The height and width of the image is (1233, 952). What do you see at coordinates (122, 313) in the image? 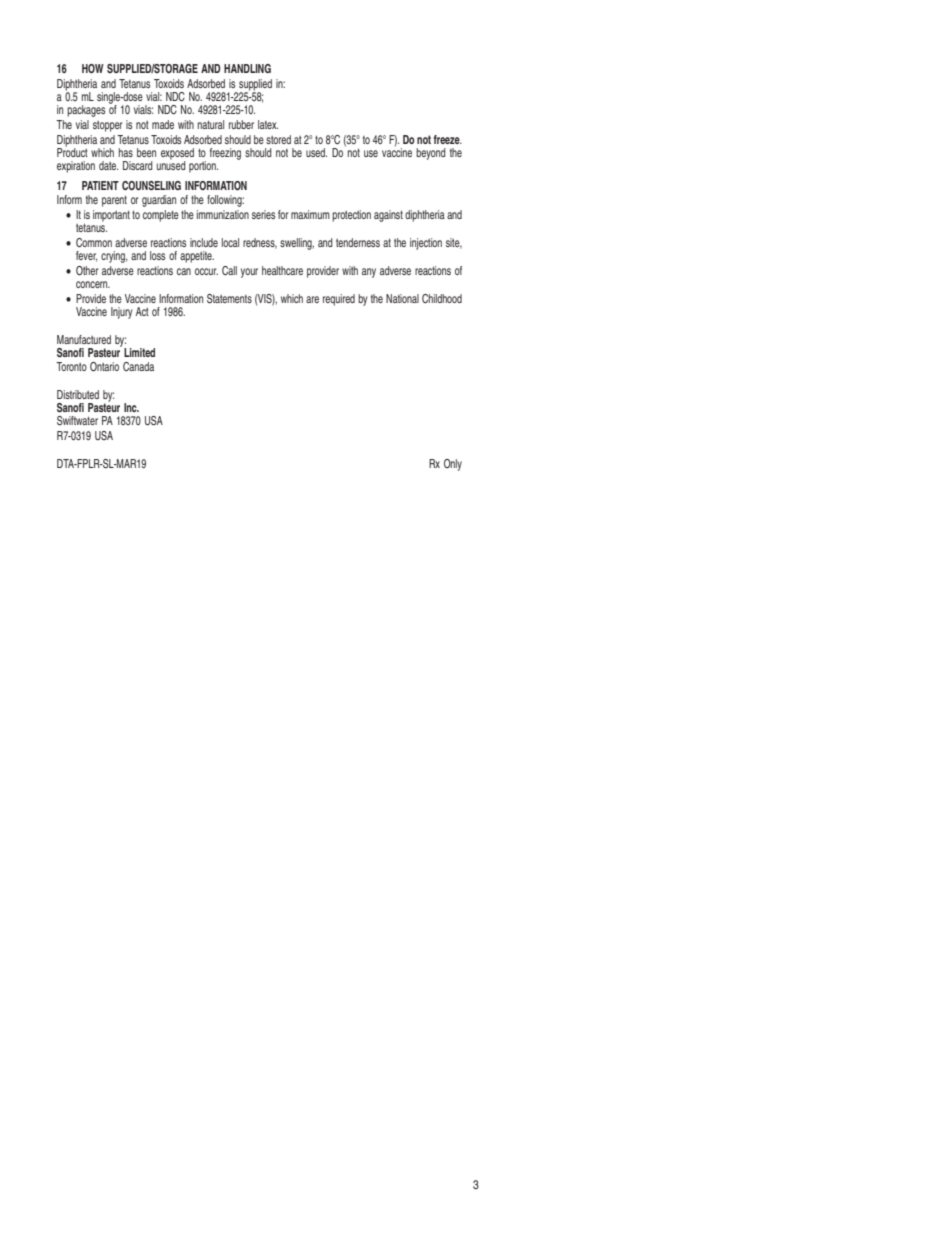
I see `Injury` at bounding box center [122, 313].
